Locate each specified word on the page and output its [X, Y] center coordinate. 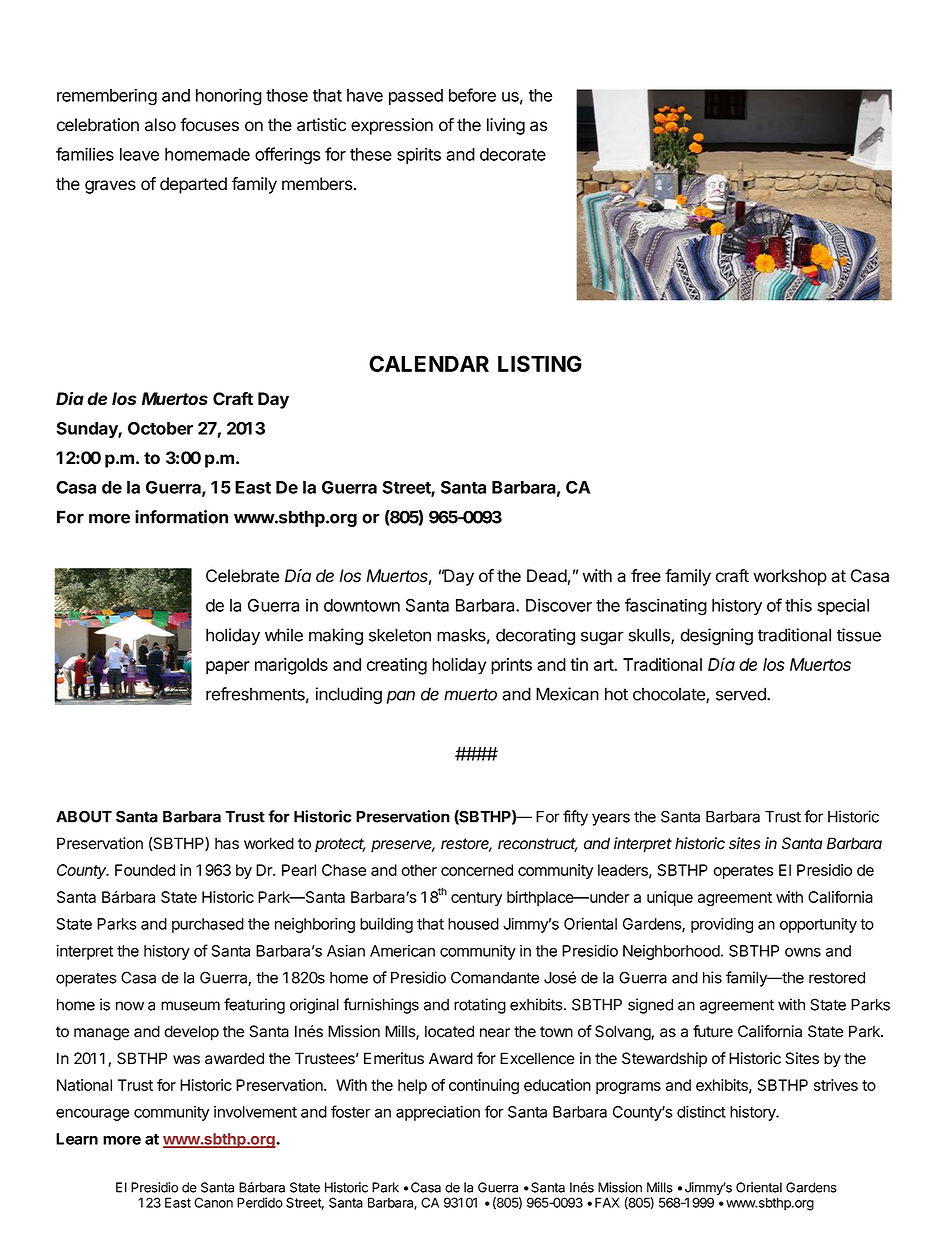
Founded [145, 870]
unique [670, 898]
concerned [477, 870]
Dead [547, 576]
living [506, 126]
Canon [213, 1202]
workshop [790, 577]
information [181, 517]
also [160, 125]
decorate [513, 154]
